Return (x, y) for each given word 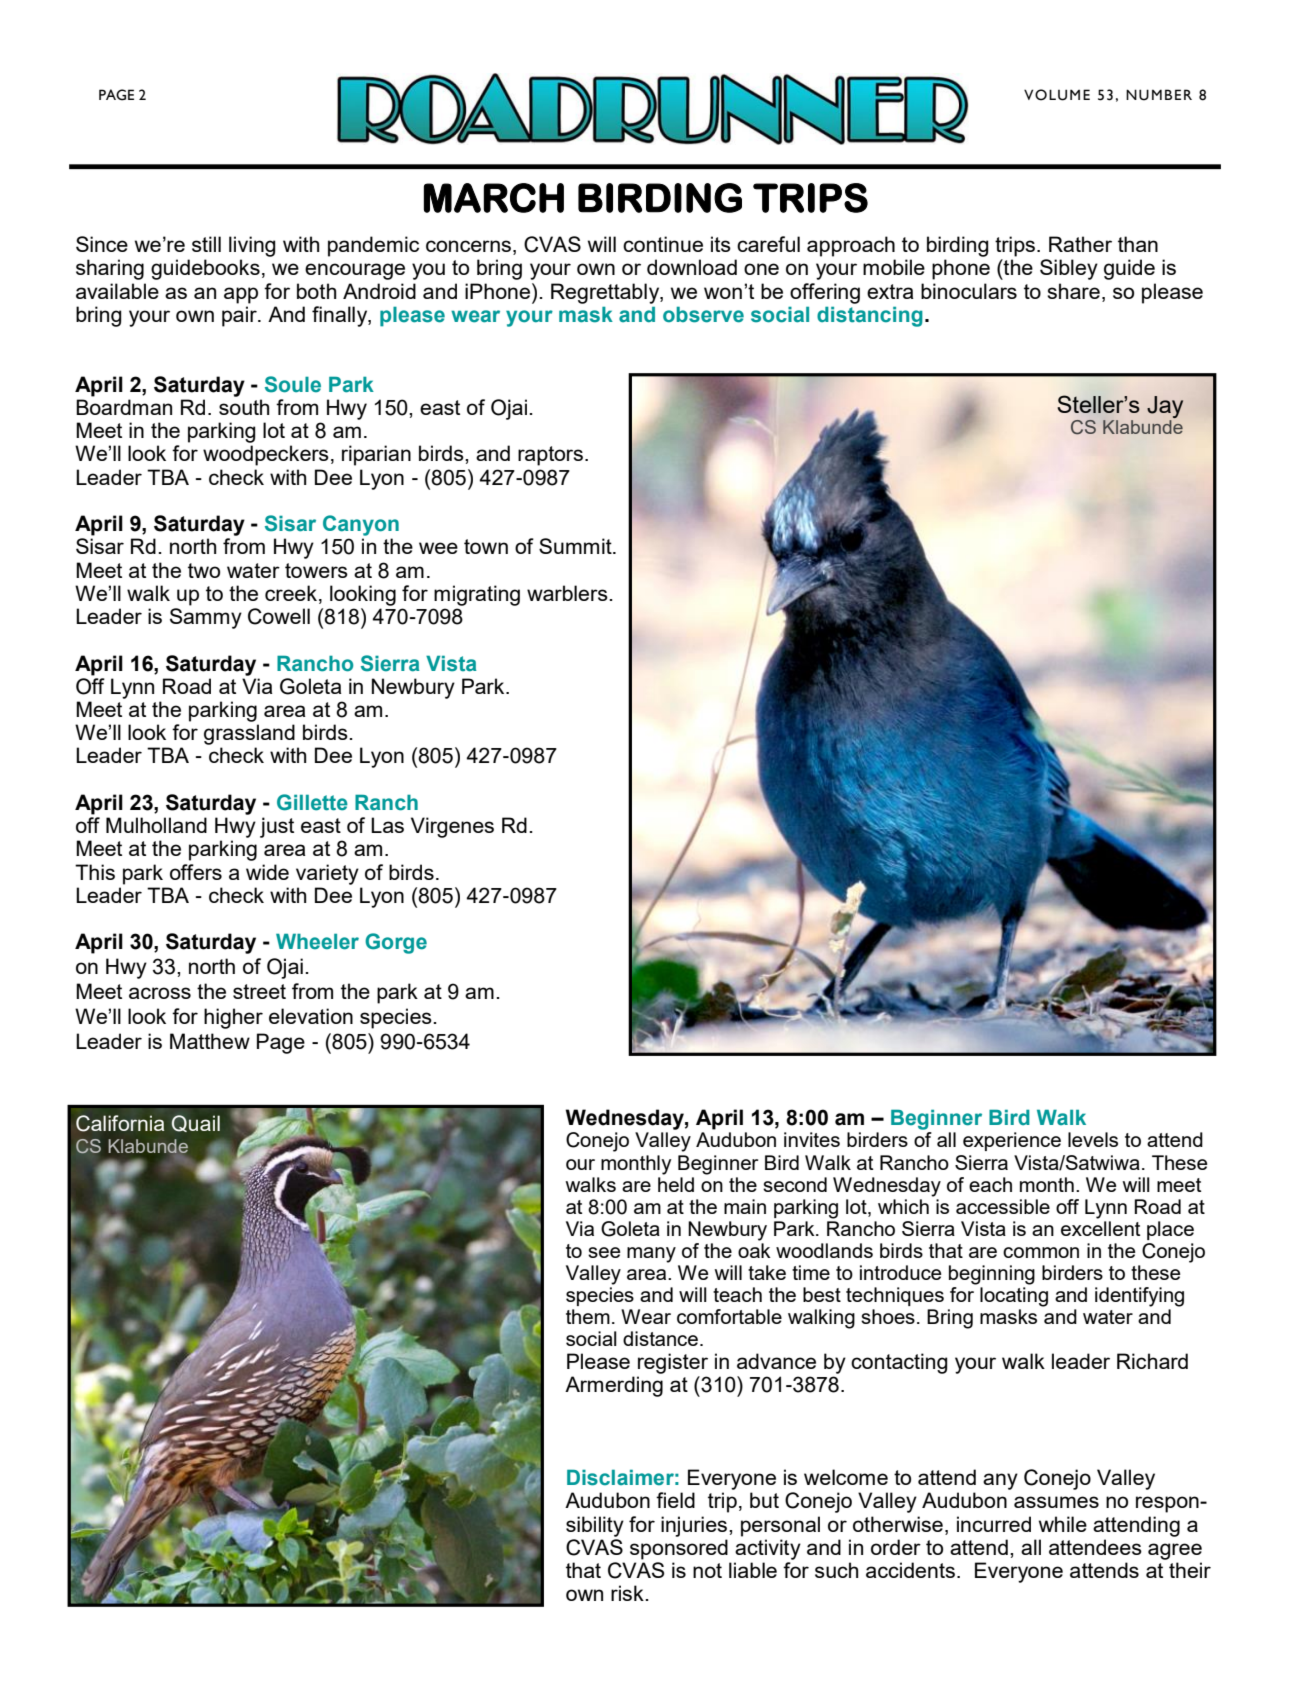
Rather (1080, 244)
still (206, 244)
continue (663, 244)
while (1063, 1524)
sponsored (679, 1549)
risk (627, 1593)
